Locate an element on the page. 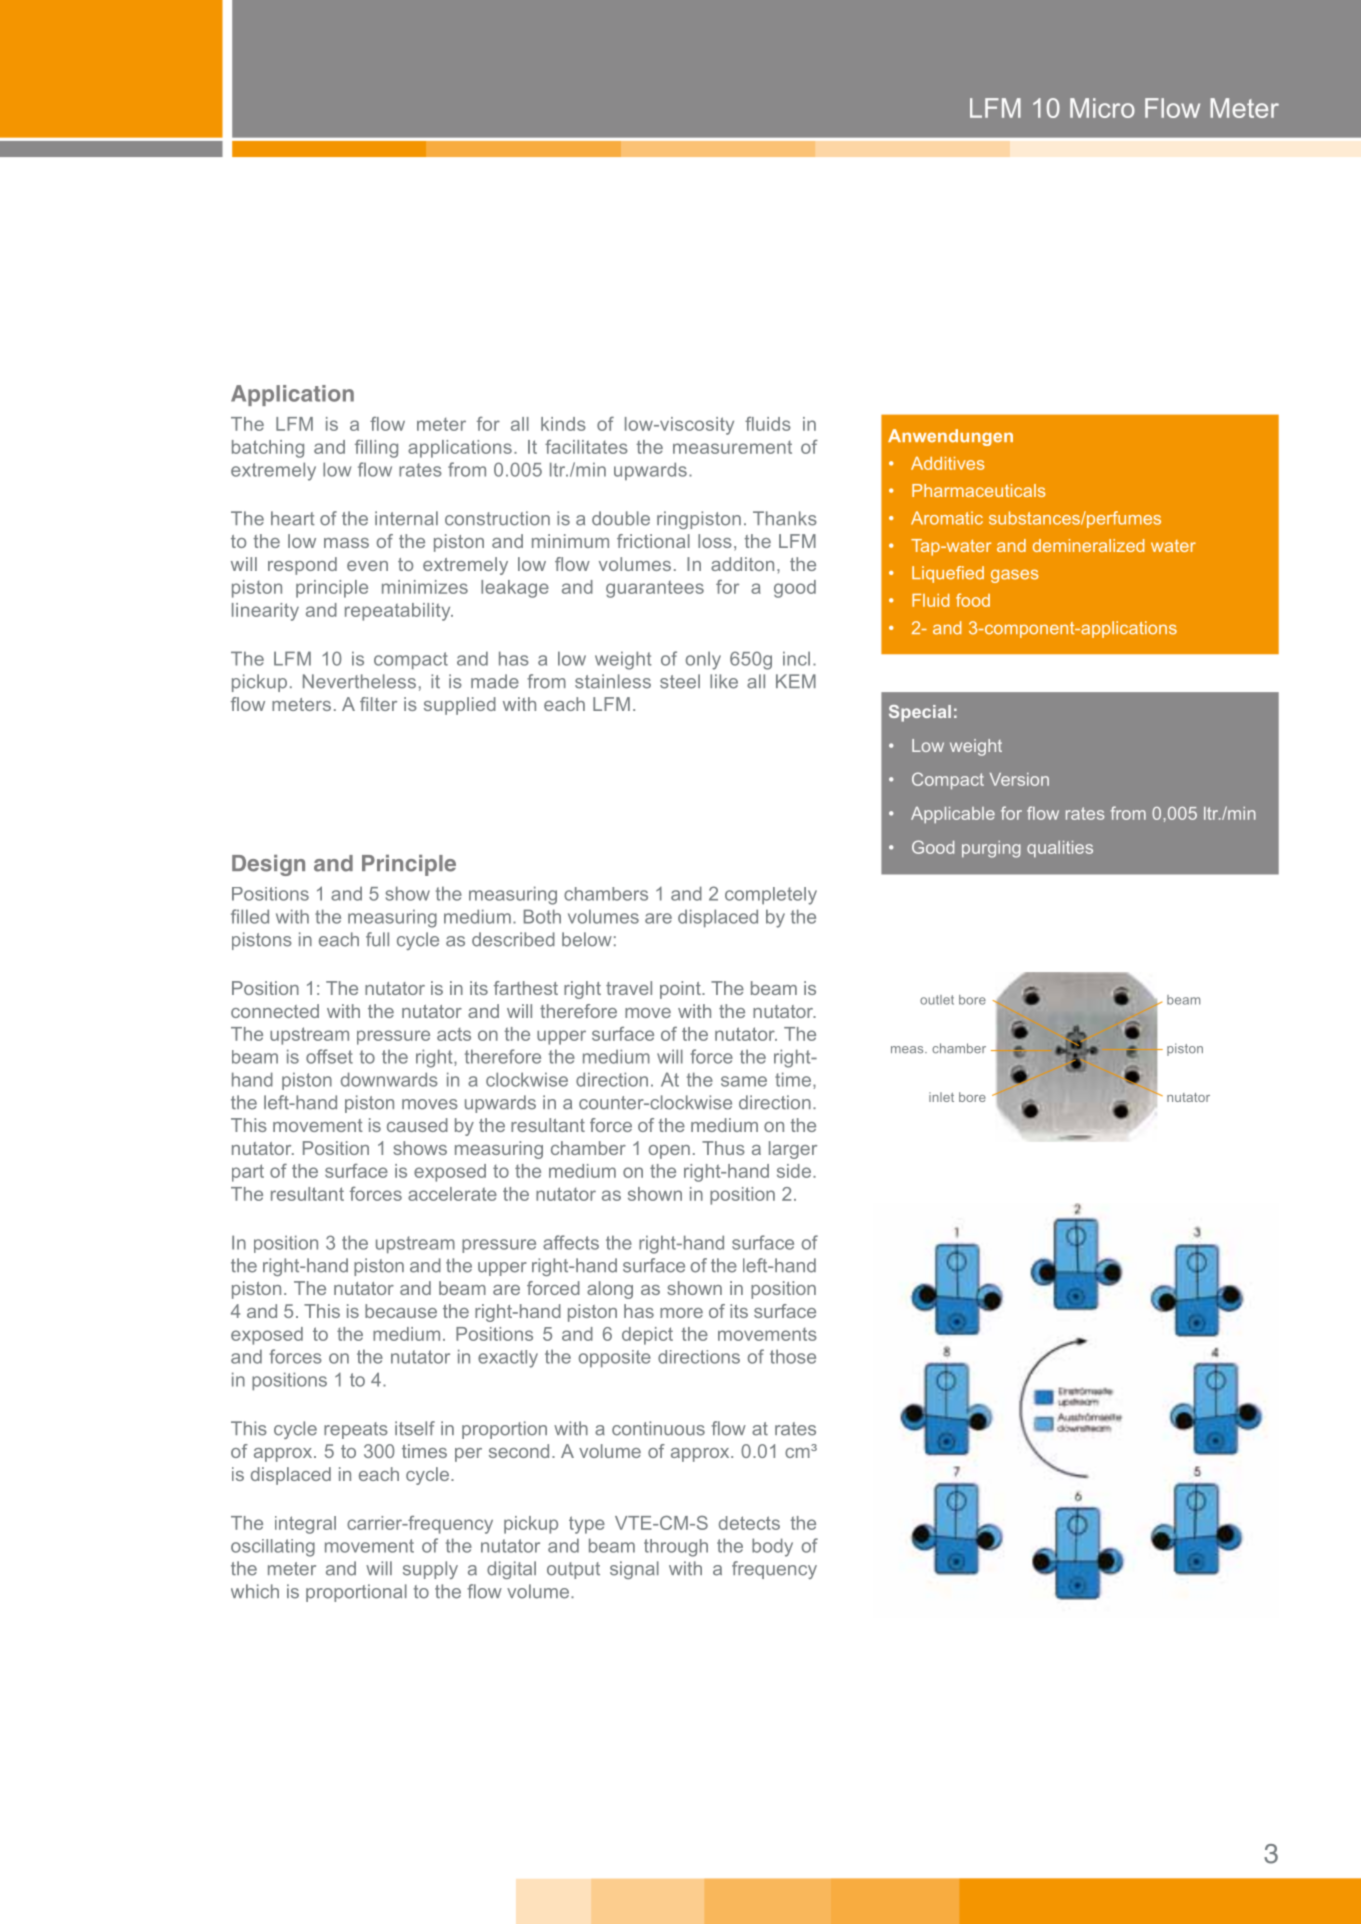 The width and height of the image is (1361, 1924). integral is located at coordinates (305, 1525).
